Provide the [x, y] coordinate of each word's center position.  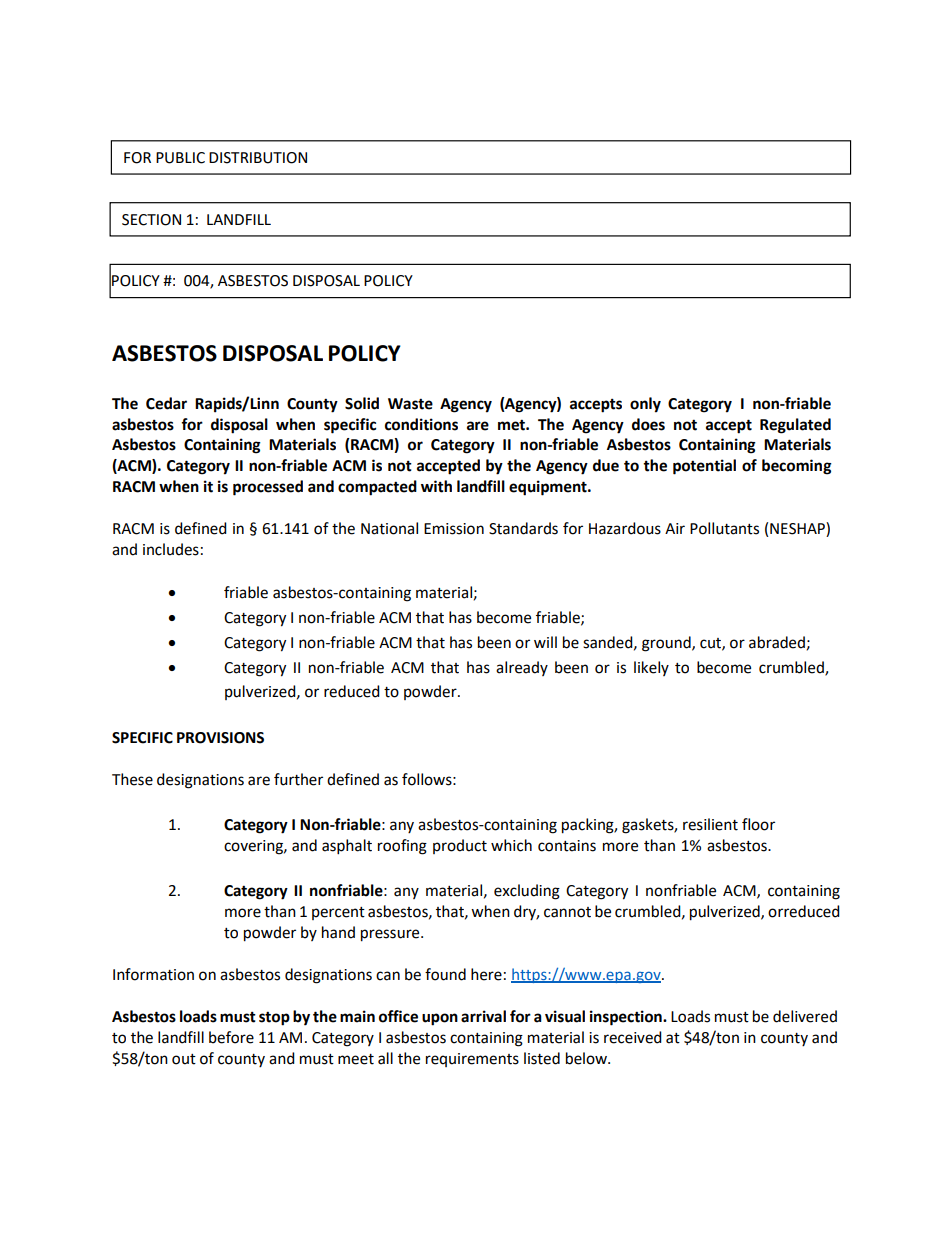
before [231, 1037]
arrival [483, 1016]
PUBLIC [180, 158]
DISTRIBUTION [258, 158]
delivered [805, 1016]
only [645, 405]
